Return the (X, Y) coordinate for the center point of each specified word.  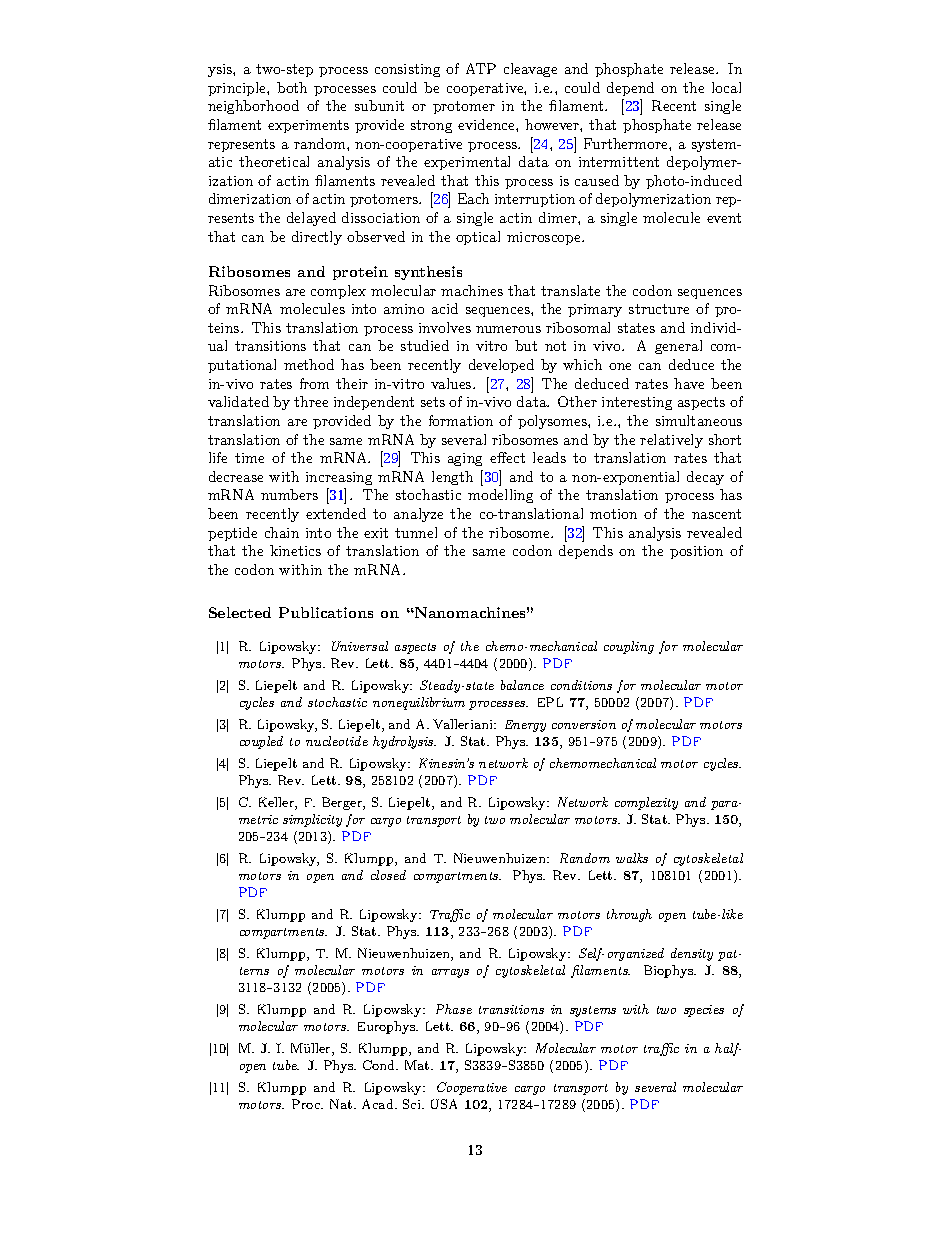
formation (461, 420)
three (311, 401)
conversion (584, 724)
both (292, 87)
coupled (261, 742)
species (704, 1011)
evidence (487, 124)
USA (444, 1104)
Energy (525, 726)
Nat (342, 1104)
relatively (671, 441)
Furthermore (627, 143)
